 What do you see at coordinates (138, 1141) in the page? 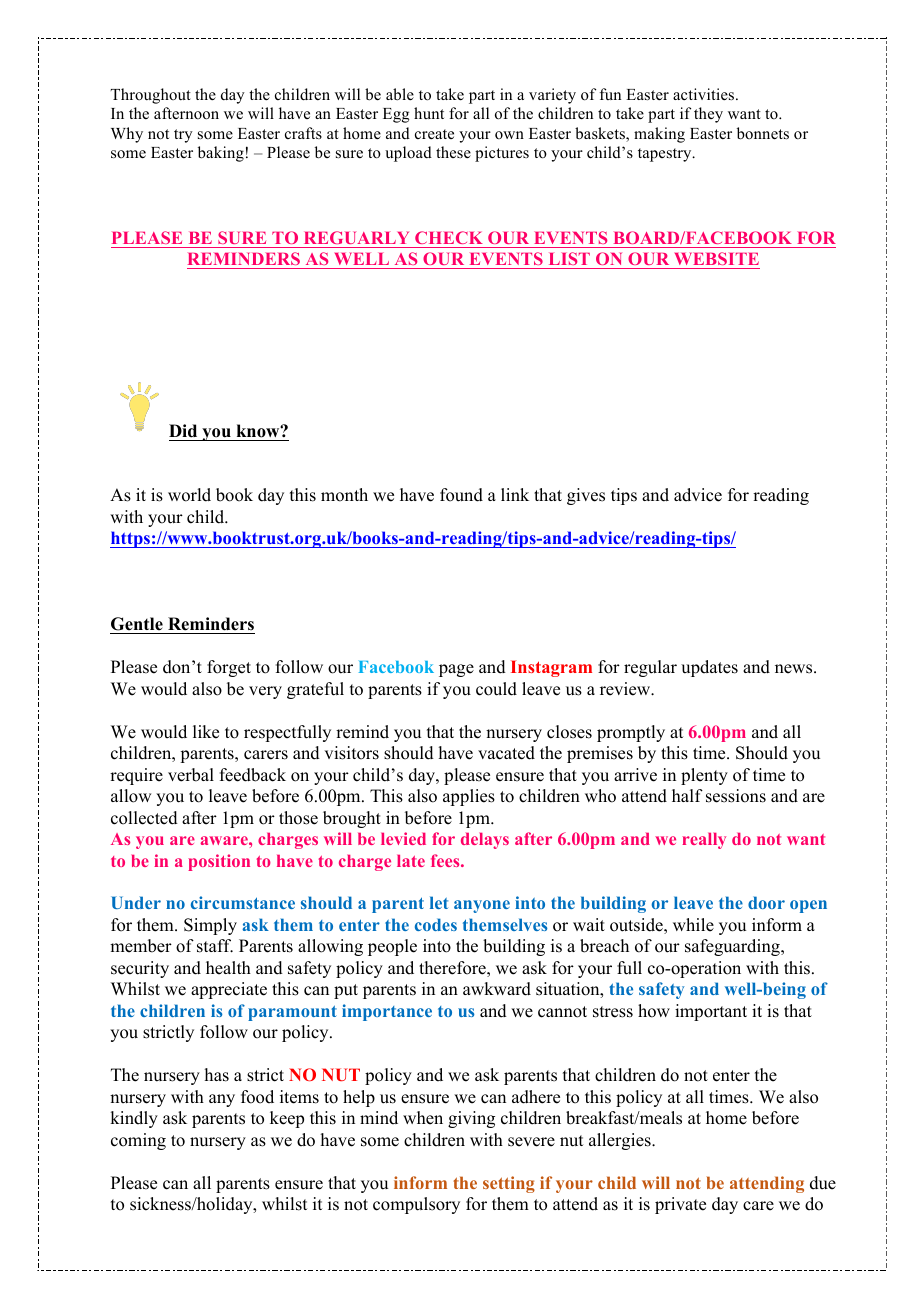
I see `coming` at bounding box center [138, 1141].
